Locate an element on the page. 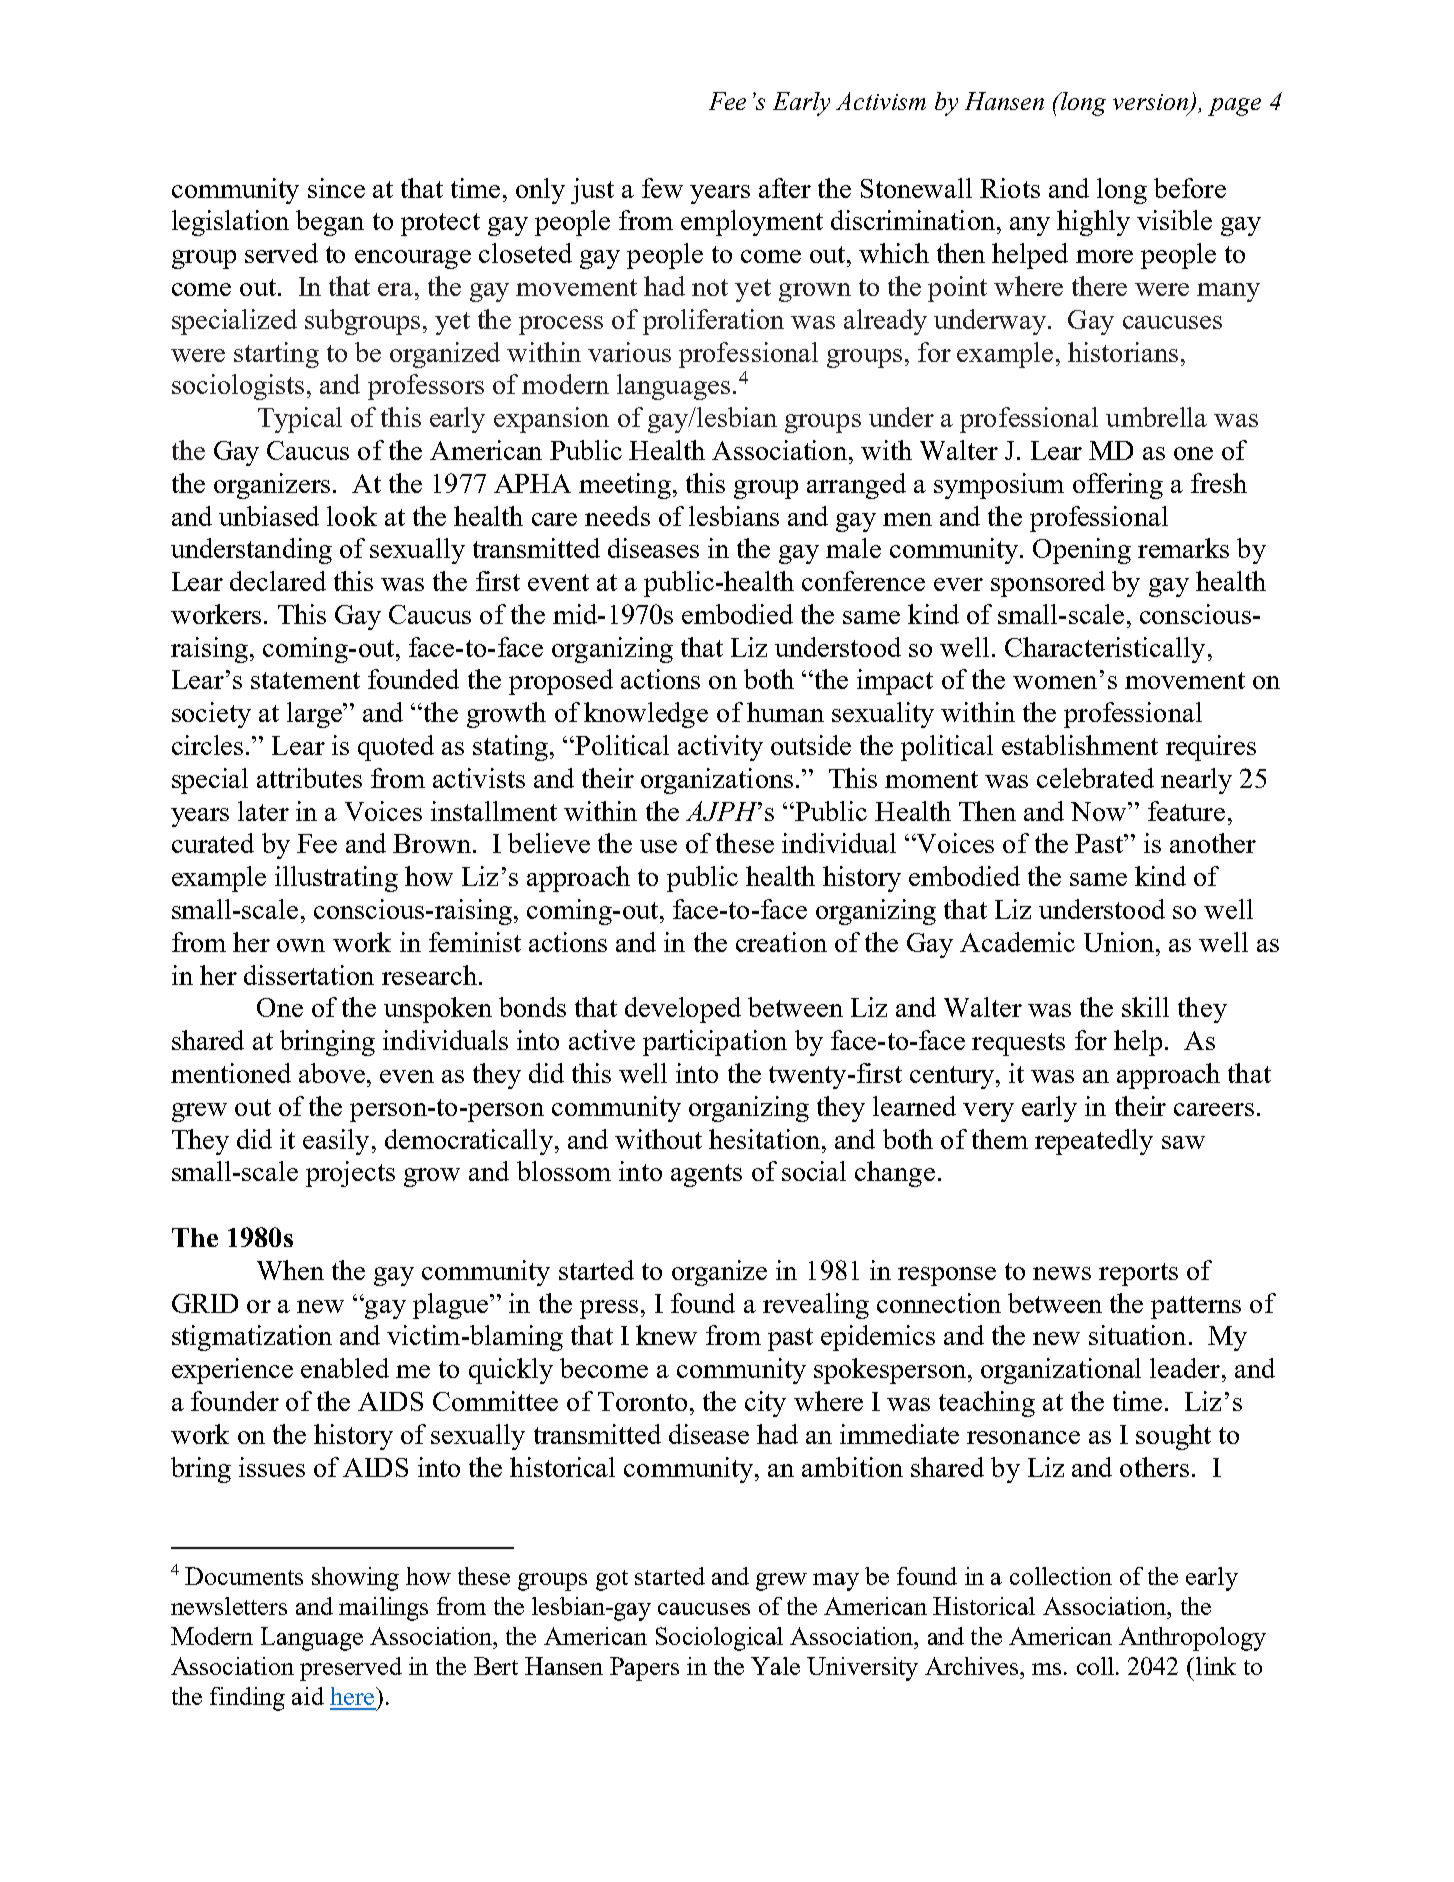 The width and height of the document is (1454, 1882). look is located at coordinates (352, 516).
